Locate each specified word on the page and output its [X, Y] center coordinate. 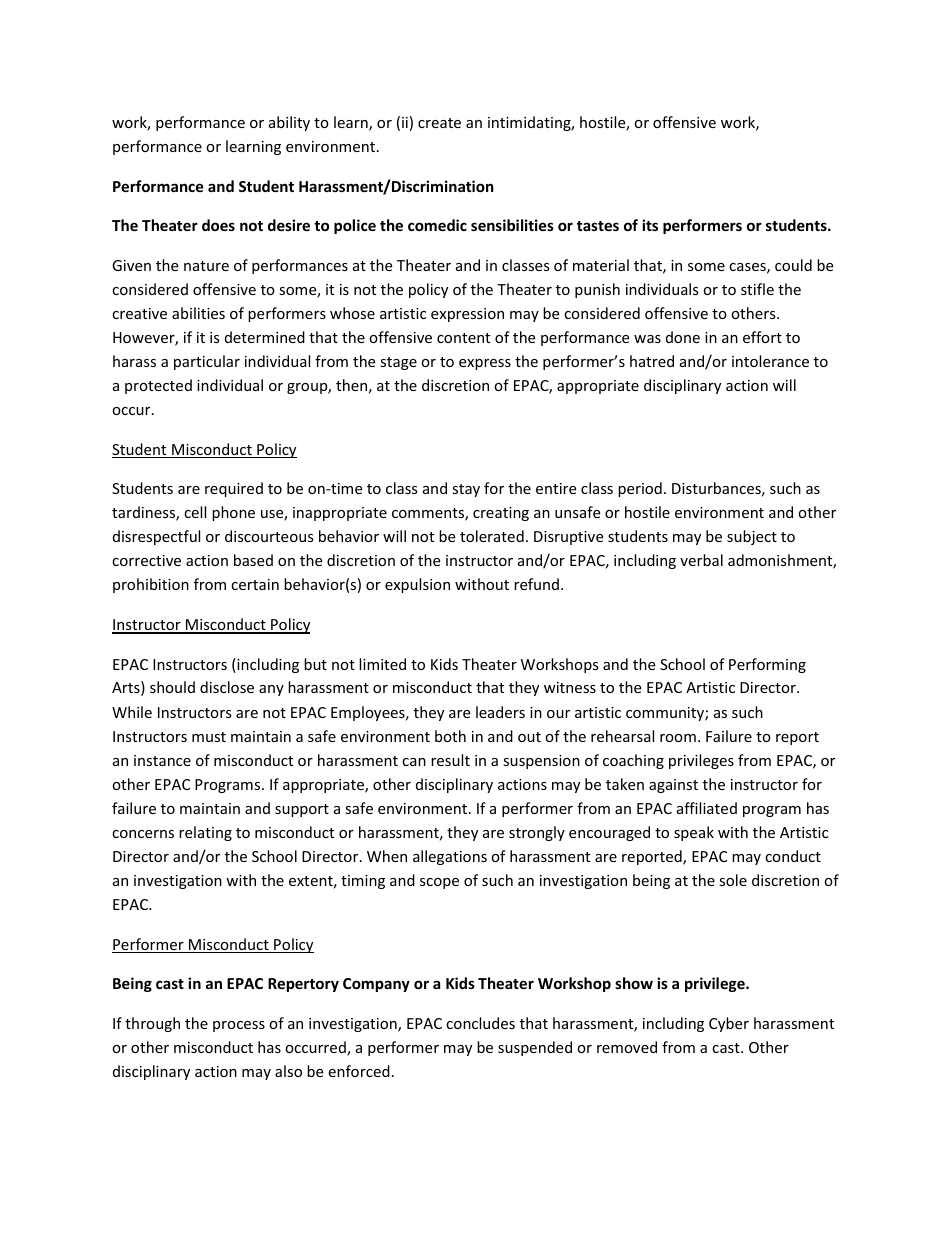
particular [207, 362]
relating [205, 833]
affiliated [707, 808]
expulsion [417, 585]
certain [255, 584]
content [463, 338]
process [239, 1026]
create [439, 123]
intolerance [770, 361]
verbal [701, 560]
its [650, 225]
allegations [450, 857]
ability [289, 123]
